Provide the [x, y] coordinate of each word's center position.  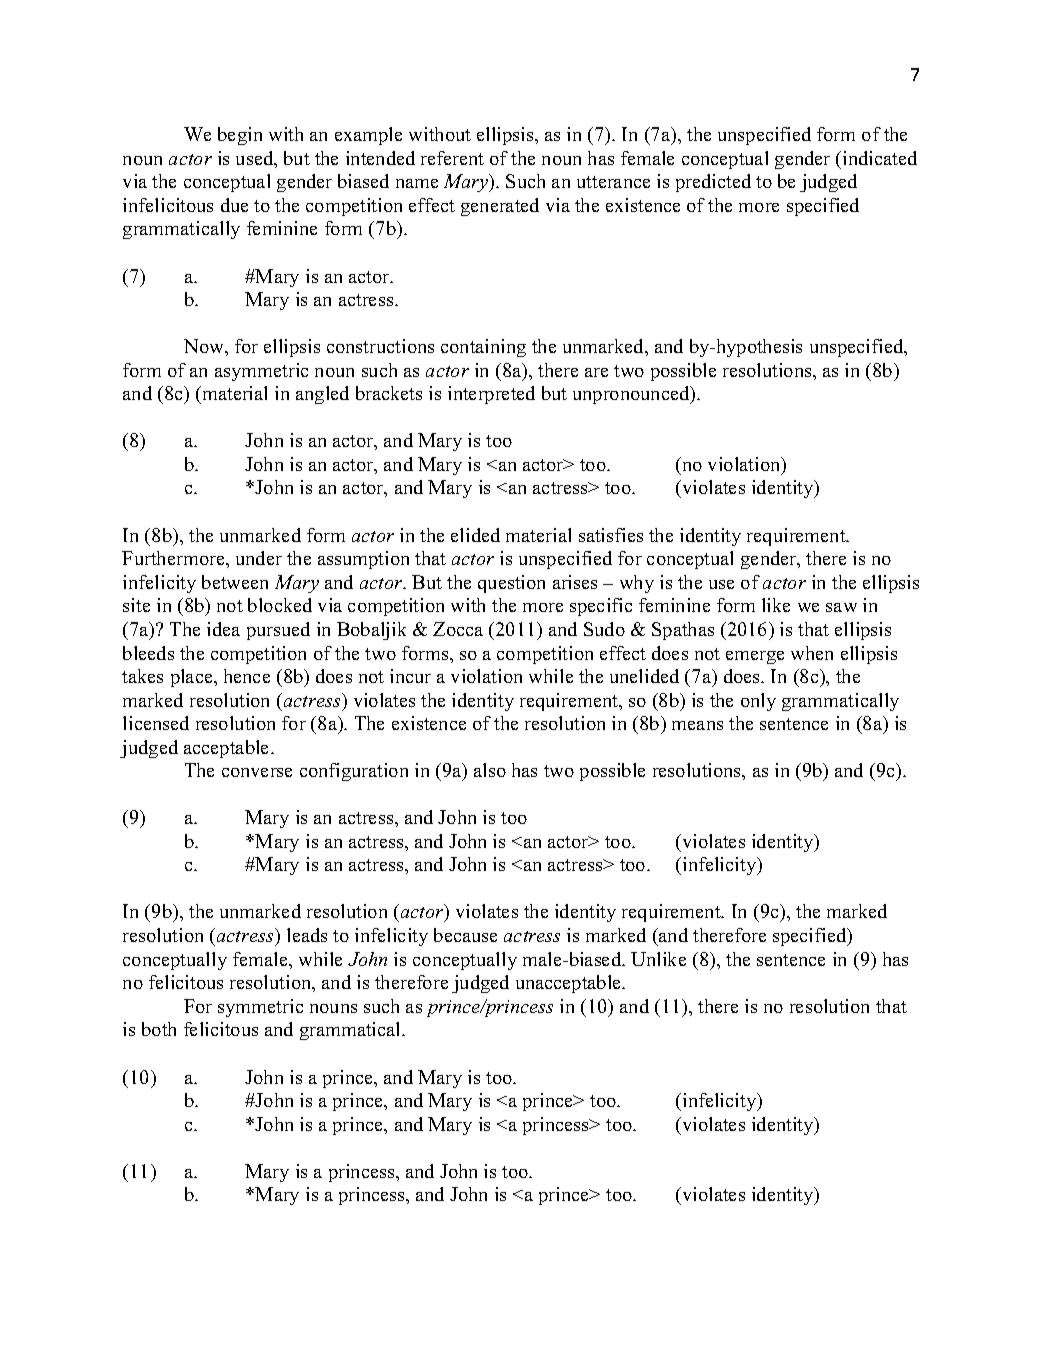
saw [841, 607]
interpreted [491, 395]
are [596, 372]
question [511, 584]
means [697, 725]
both [159, 1029]
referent [452, 158]
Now [205, 346]
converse [257, 772]
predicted [713, 183]
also [490, 770]
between [235, 582]
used [256, 159]
